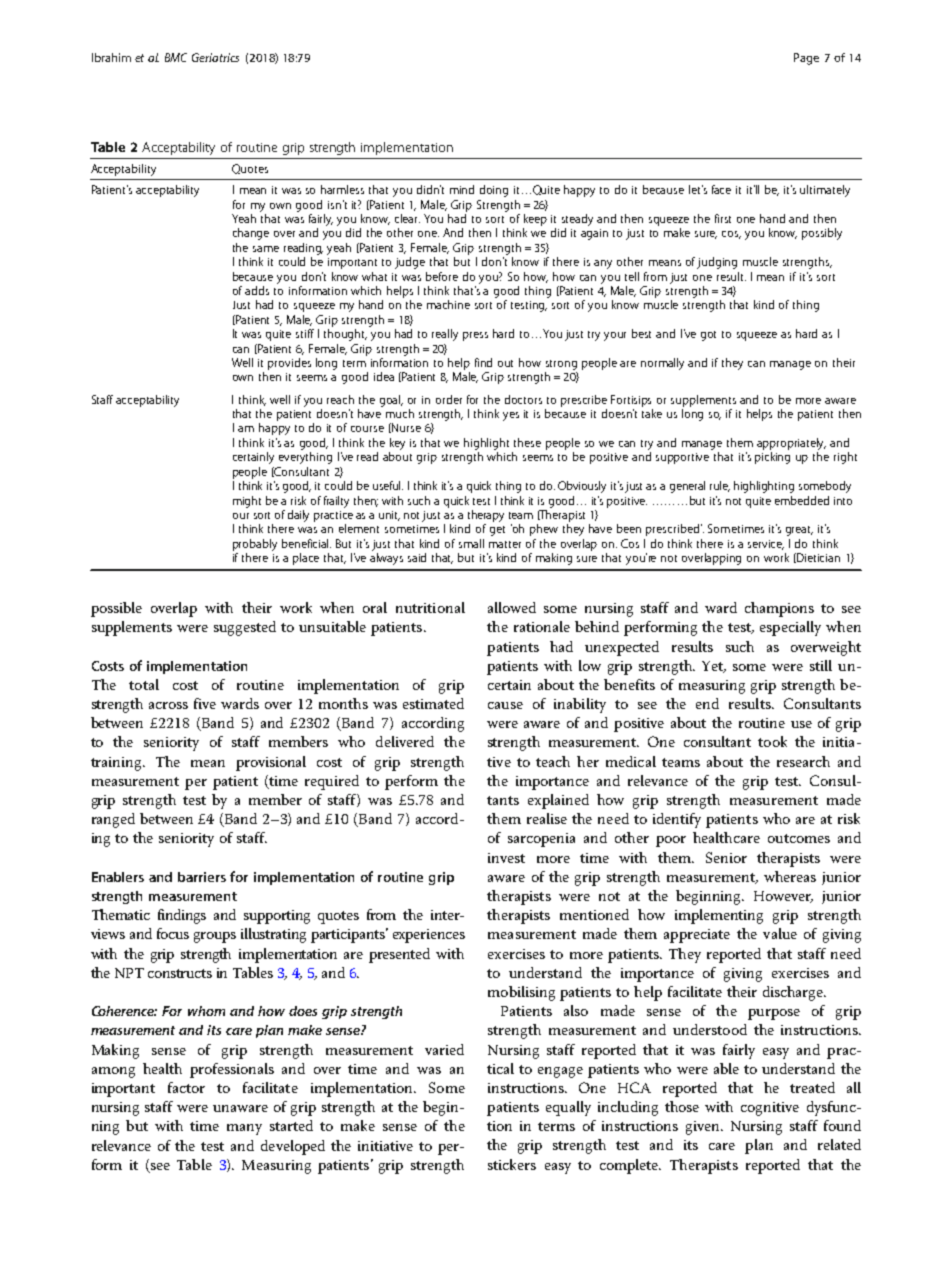 This page has width=952, height=1265. Describe the element at coordinates (462, 189) in the page. I see `mind` at that location.
